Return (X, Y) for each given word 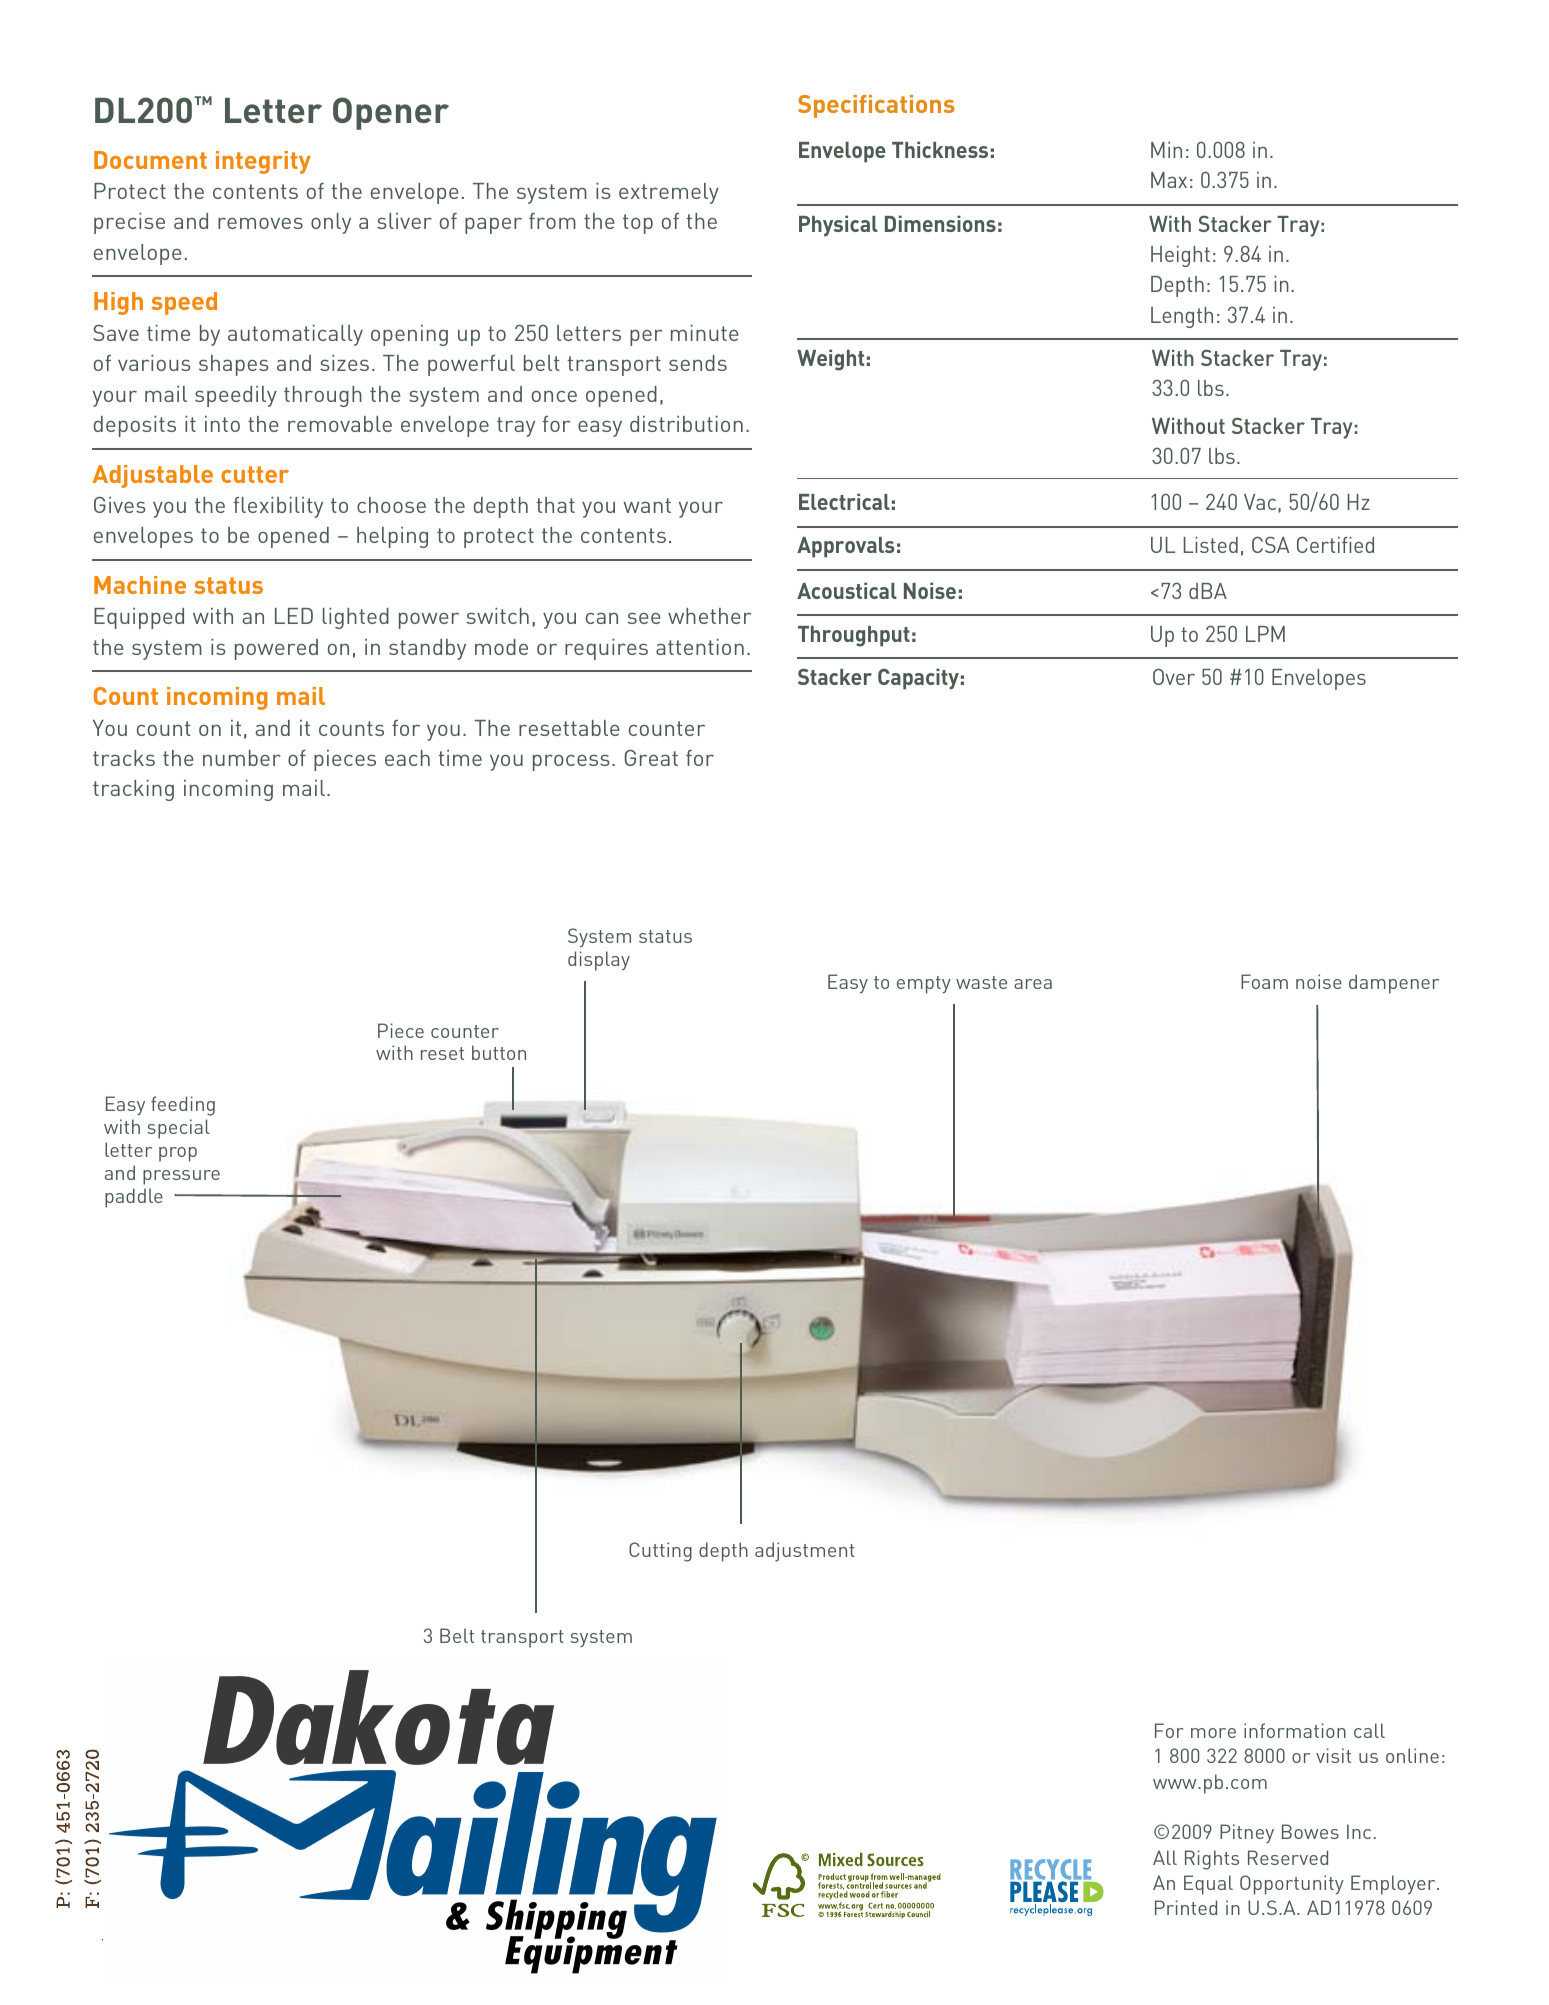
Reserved (1288, 1857)
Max (1169, 180)
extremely (669, 193)
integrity (263, 162)
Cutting (660, 1552)
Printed (1186, 1907)
